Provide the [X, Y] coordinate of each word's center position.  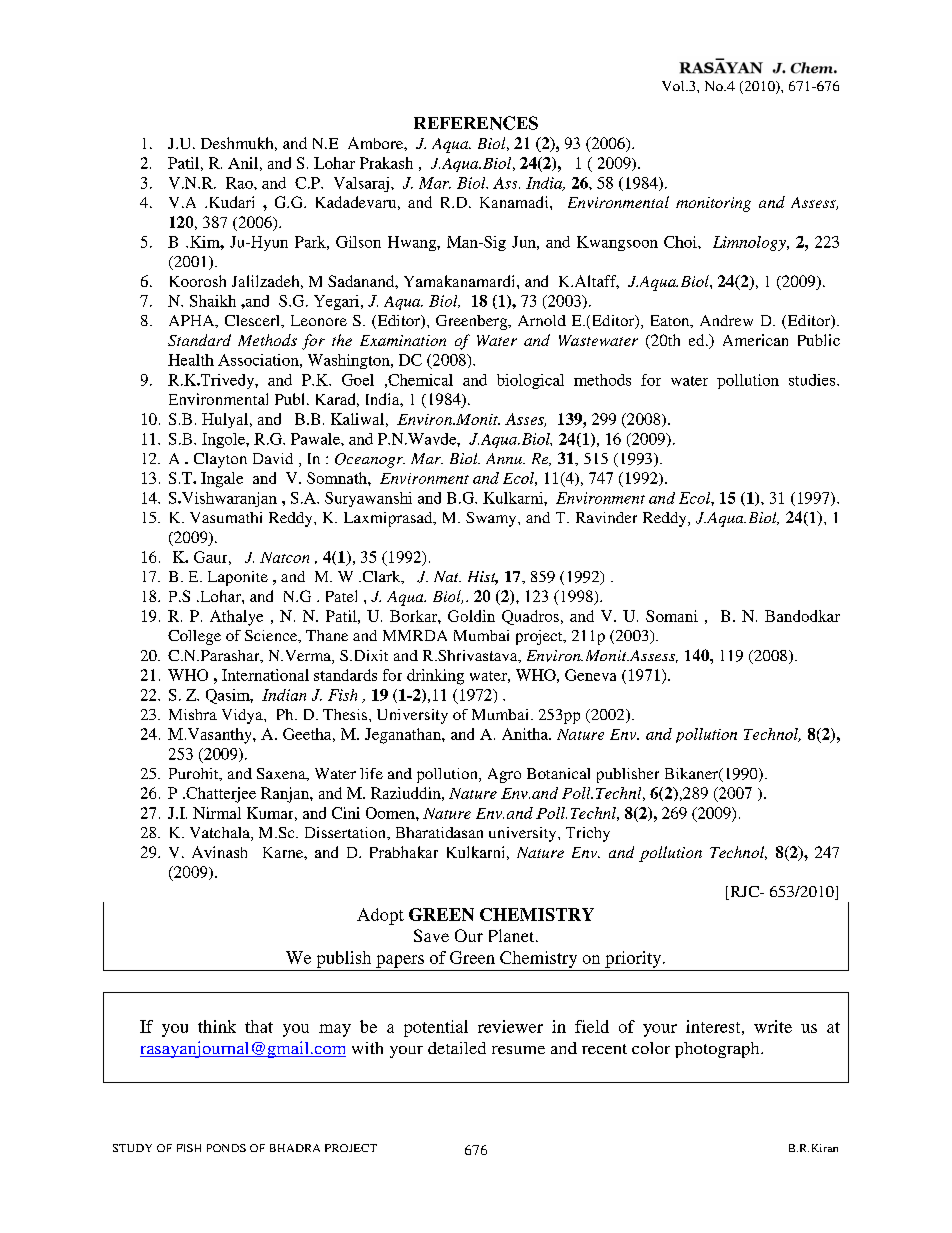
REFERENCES [476, 123]
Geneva [590, 675]
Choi [681, 242]
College [194, 637]
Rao [240, 183]
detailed [457, 1048]
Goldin [471, 616]
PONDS [226, 1148]
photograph [718, 1050]
